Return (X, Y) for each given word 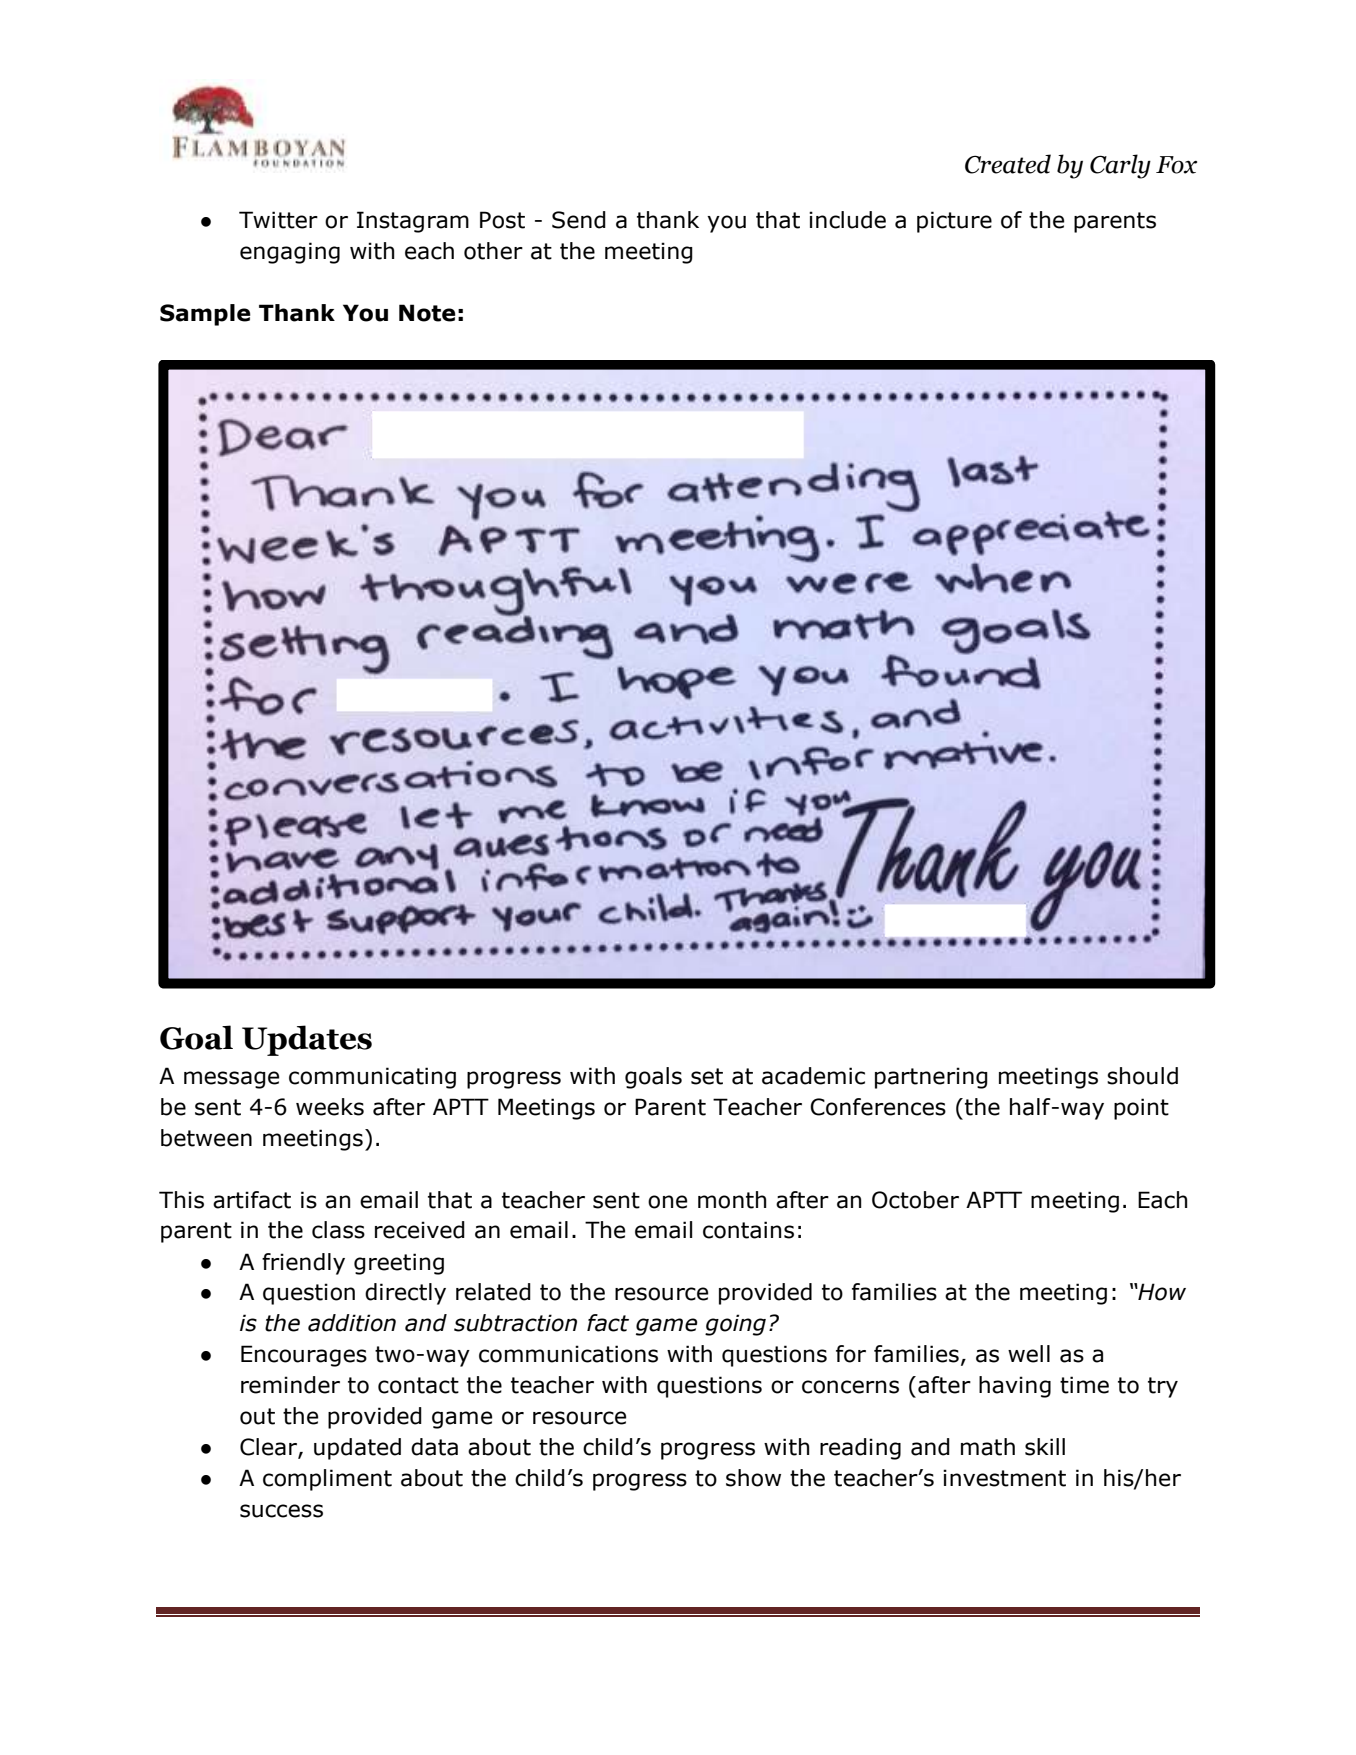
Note (427, 313)
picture (954, 222)
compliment (327, 1480)
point (1141, 1109)
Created (1008, 164)
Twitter (278, 220)
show (753, 1478)
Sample (205, 315)
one (667, 1202)
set (707, 1076)
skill (1045, 1447)
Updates (307, 1040)
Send (579, 220)
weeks (330, 1107)
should (1142, 1076)
